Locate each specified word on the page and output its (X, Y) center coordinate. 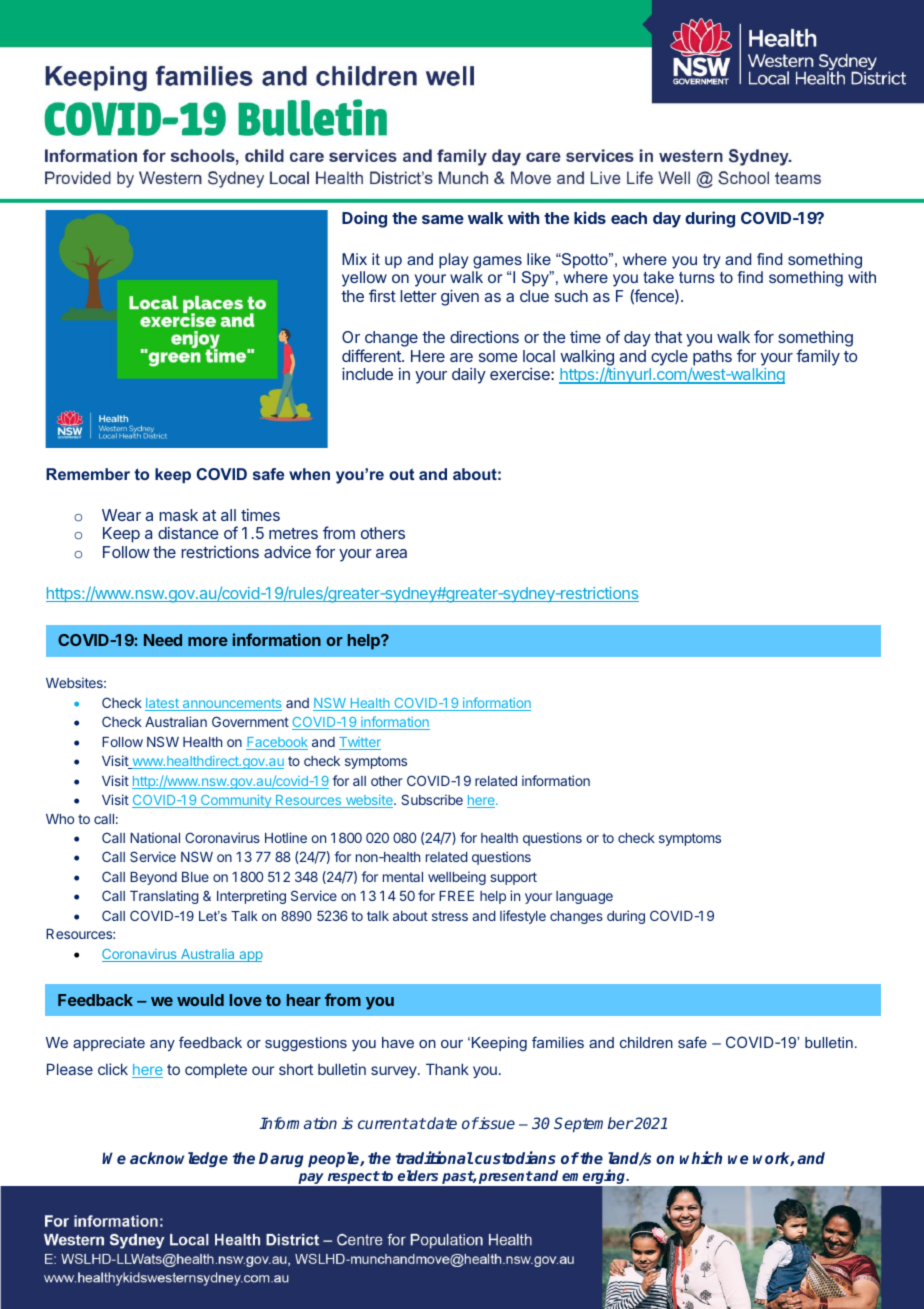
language (584, 897)
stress (450, 916)
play (454, 261)
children (646, 1042)
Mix (354, 259)
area (391, 553)
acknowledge (179, 1159)
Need (163, 640)
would (200, 1000)
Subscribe (432, 799)
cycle (669, 358)
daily (469, 376)
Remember (88, 474)
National (155, 837)
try (712, 261)
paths (711, 359)
